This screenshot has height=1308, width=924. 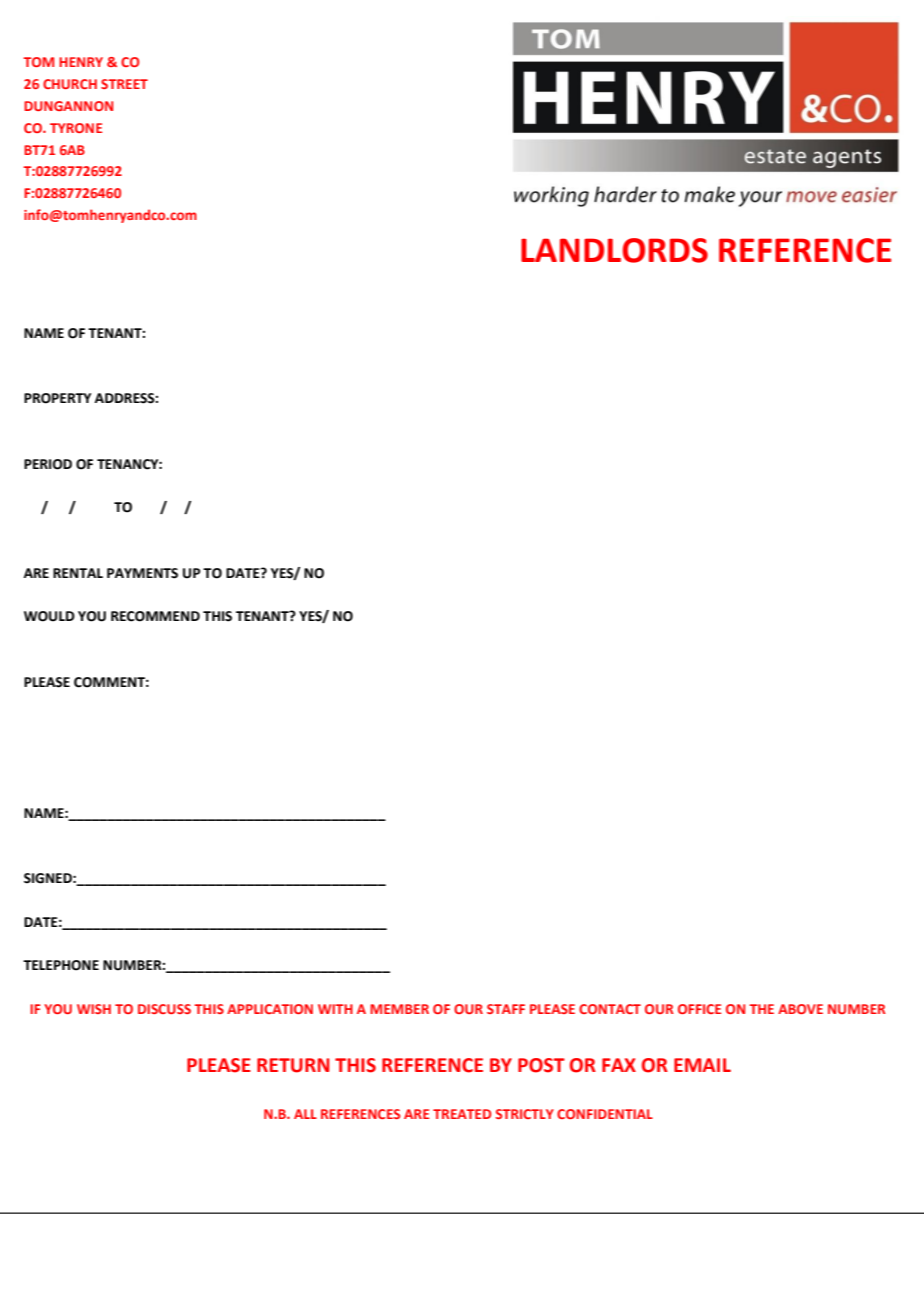 What do you see at coordinates (155, 616) in the screenshot?
I see `RECOMMEND` at bounding box center [155, 616].
